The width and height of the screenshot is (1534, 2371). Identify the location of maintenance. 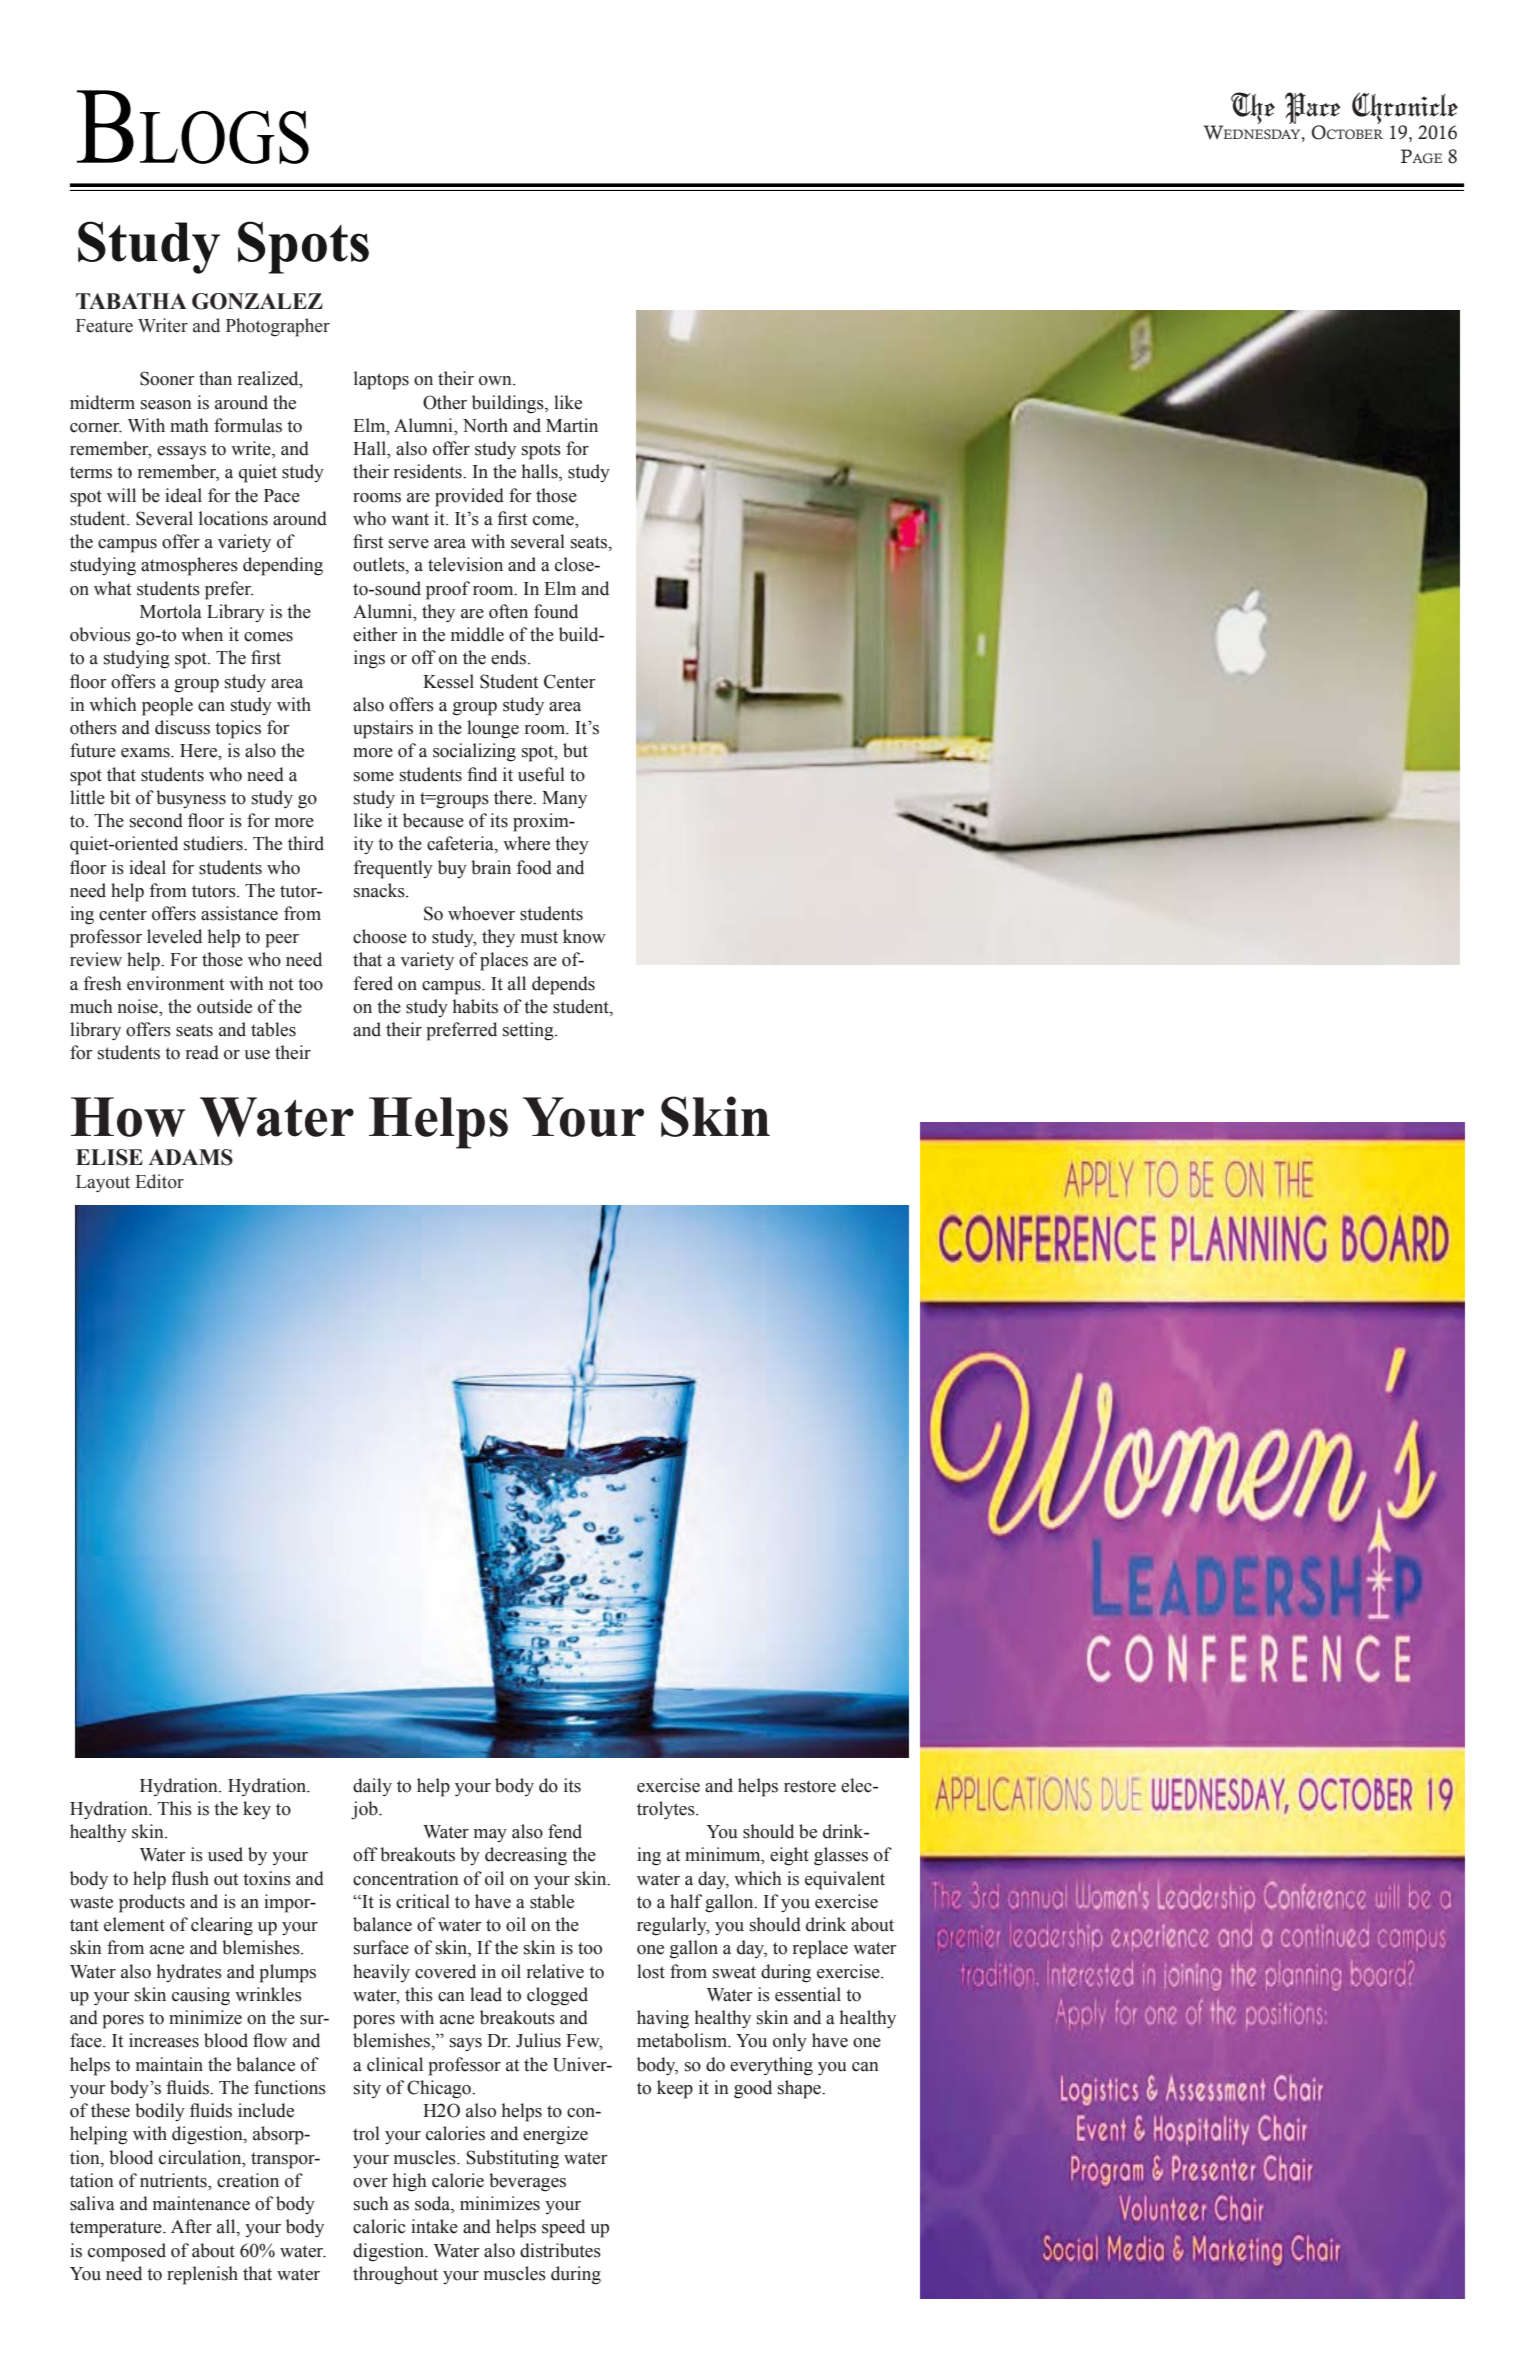
(201, 2203).
